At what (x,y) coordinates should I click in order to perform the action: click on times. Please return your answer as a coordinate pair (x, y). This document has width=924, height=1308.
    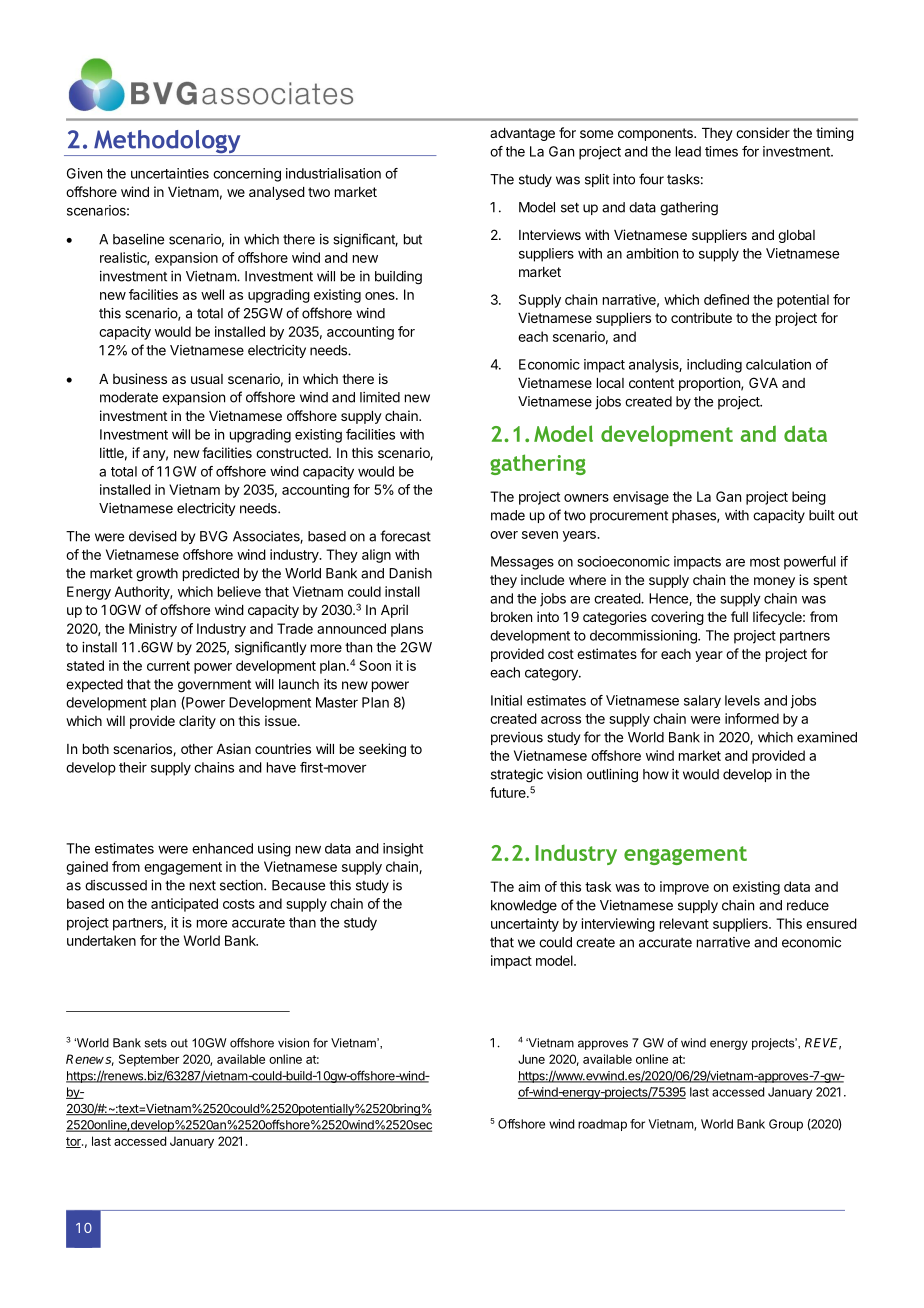
    Looking at the image, I should click on (721, 151).
